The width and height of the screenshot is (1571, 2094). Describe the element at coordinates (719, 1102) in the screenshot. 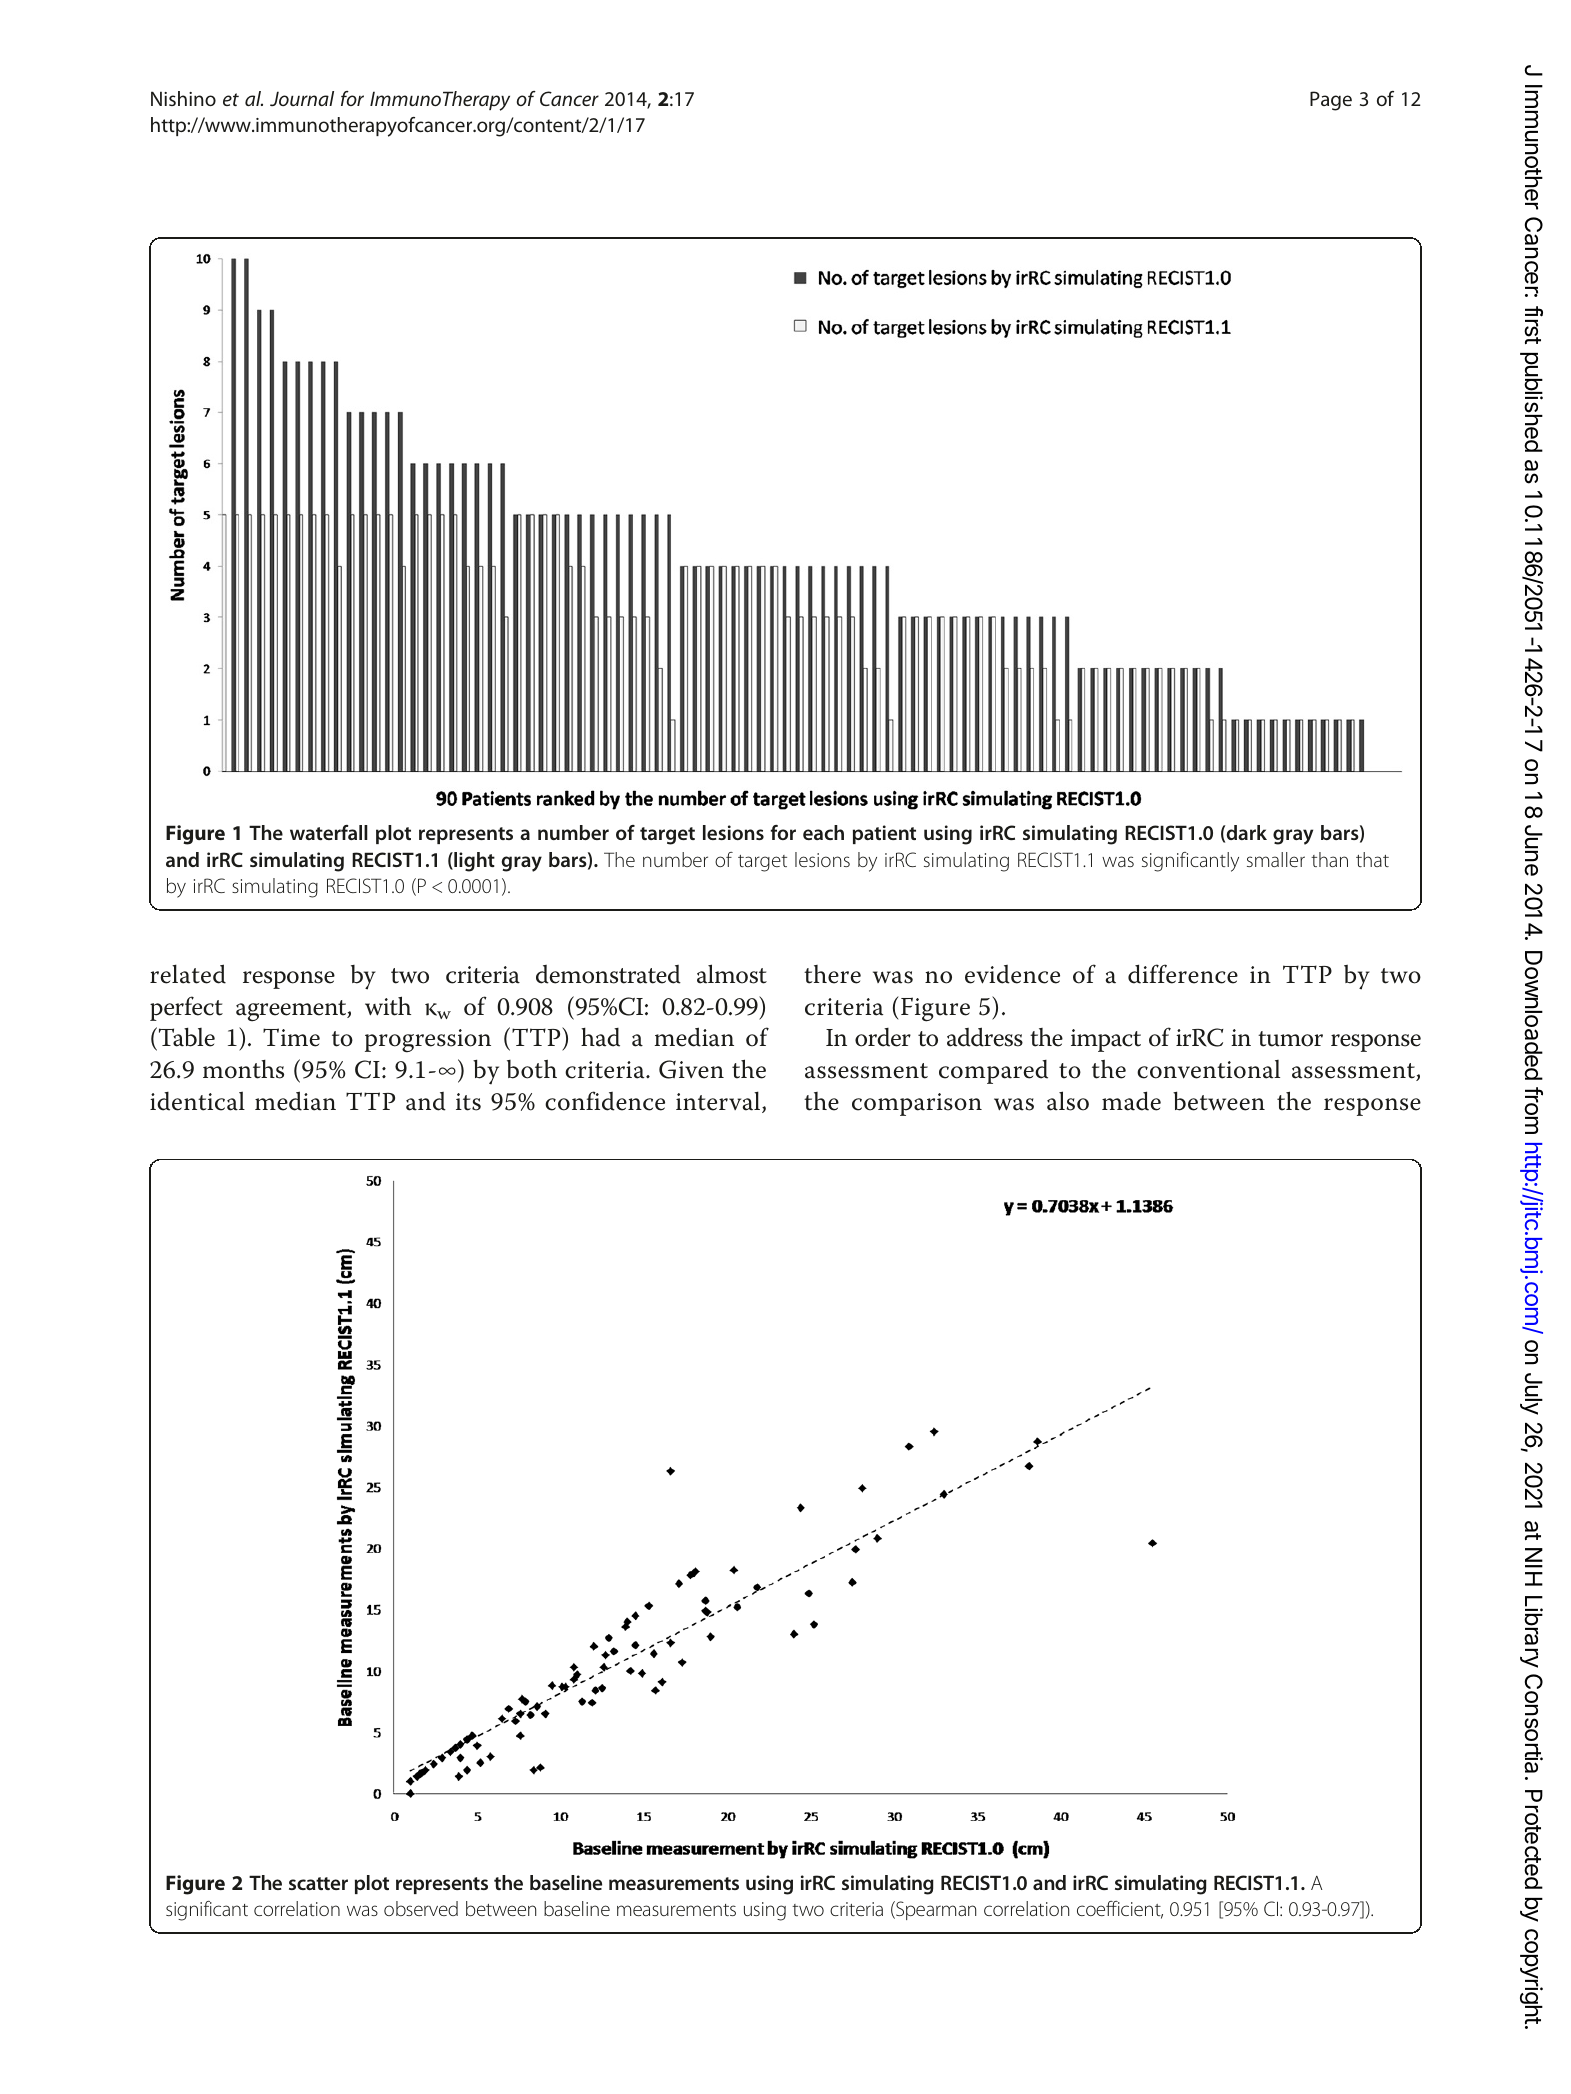

I see `interval` at that location.
